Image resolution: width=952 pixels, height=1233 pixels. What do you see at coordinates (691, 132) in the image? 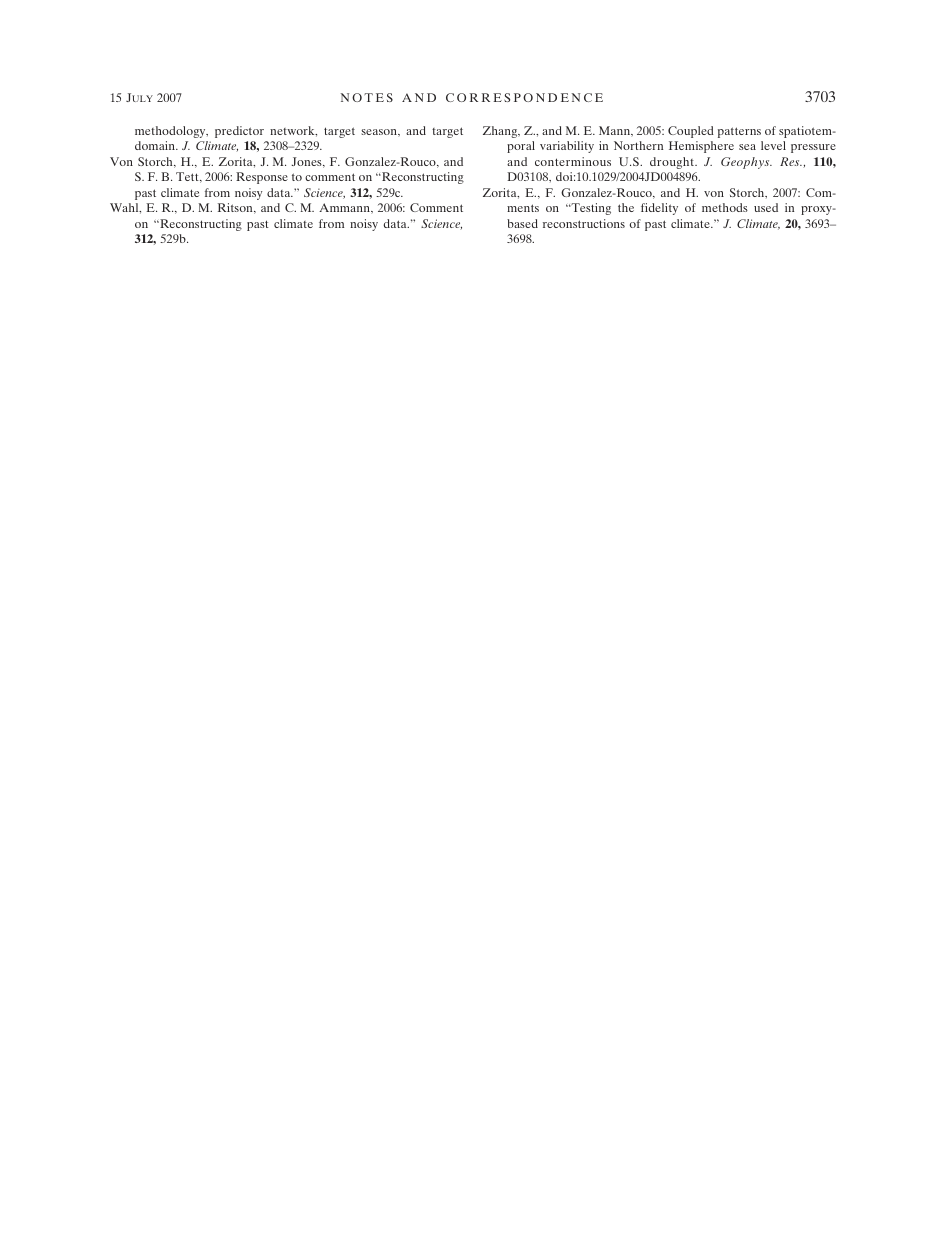
I see `Coupled` at bounding box center [691, 132].
